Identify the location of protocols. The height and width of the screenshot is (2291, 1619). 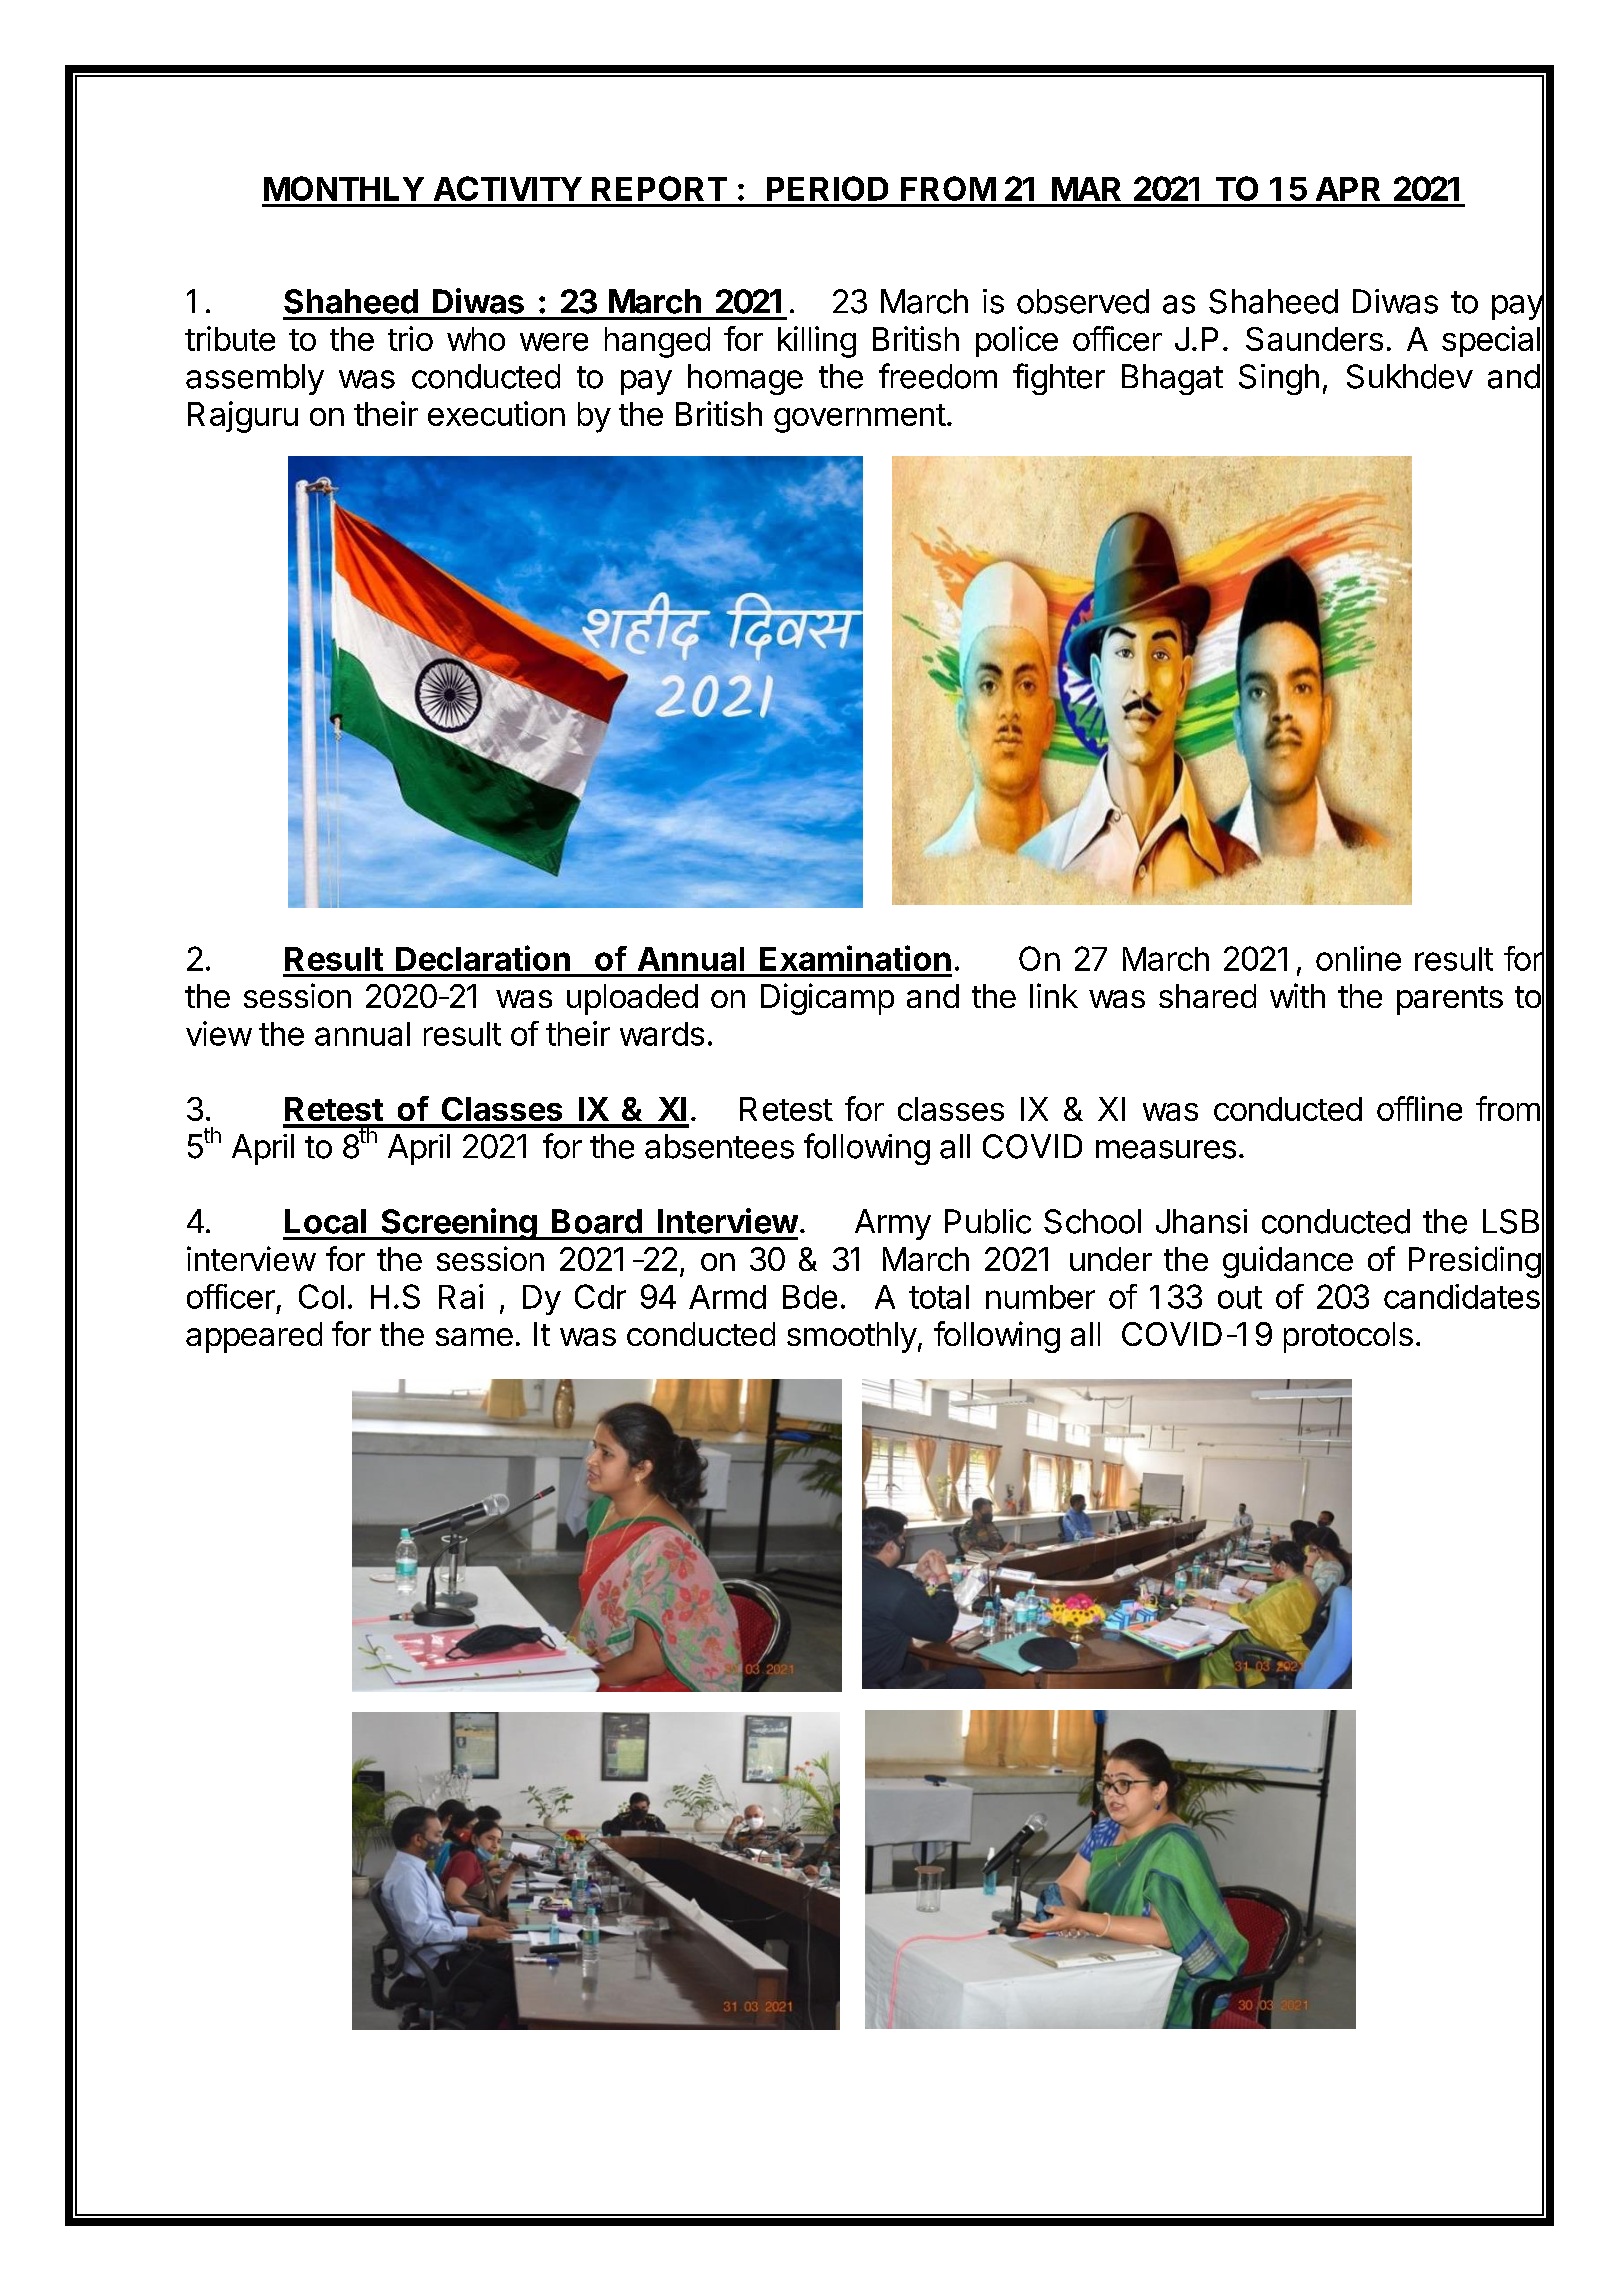
(1348, 1337).
